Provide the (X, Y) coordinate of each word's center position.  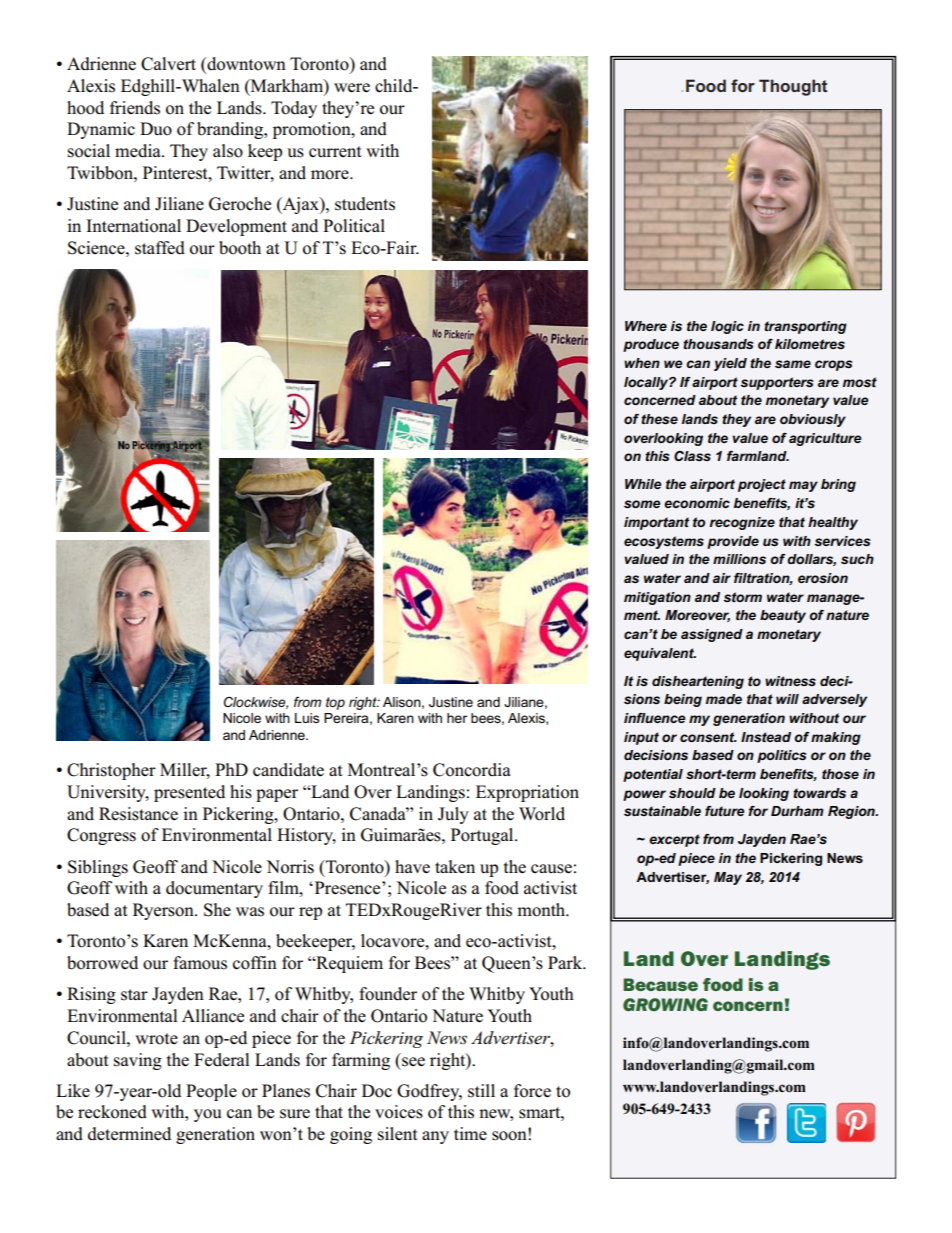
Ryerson (164, 911)
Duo (156, 129)
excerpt (674, 840)
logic (727, 327)
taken (455, 866)
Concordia (472, 770)
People (211, 1092)
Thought (793, 87)
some (642, 504)
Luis (307, 718)
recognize (742, 523)
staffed (160, 248)
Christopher (111, 771)
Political (354, 226)
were (352, 88)
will (787, 699)
